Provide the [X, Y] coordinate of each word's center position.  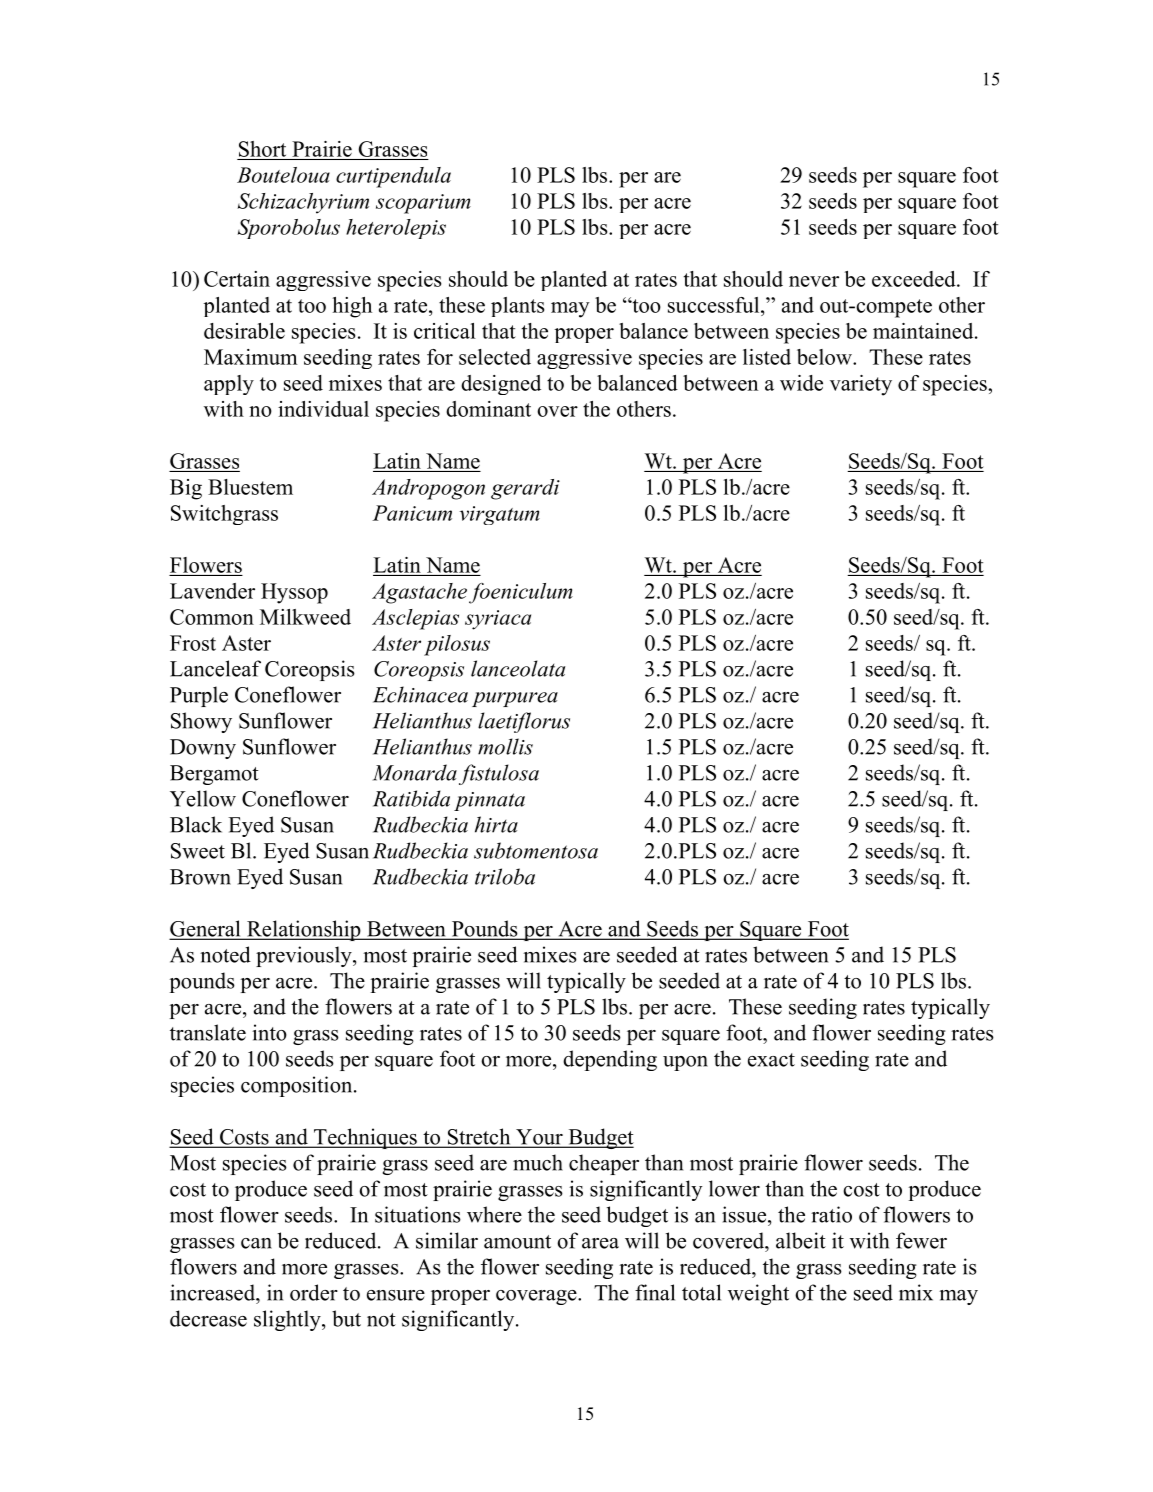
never [814, 281]
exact [771, 1060]
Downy [203, 749]
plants [518, 307]
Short [262, 149]
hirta [496, 824]
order [314, 1292]
